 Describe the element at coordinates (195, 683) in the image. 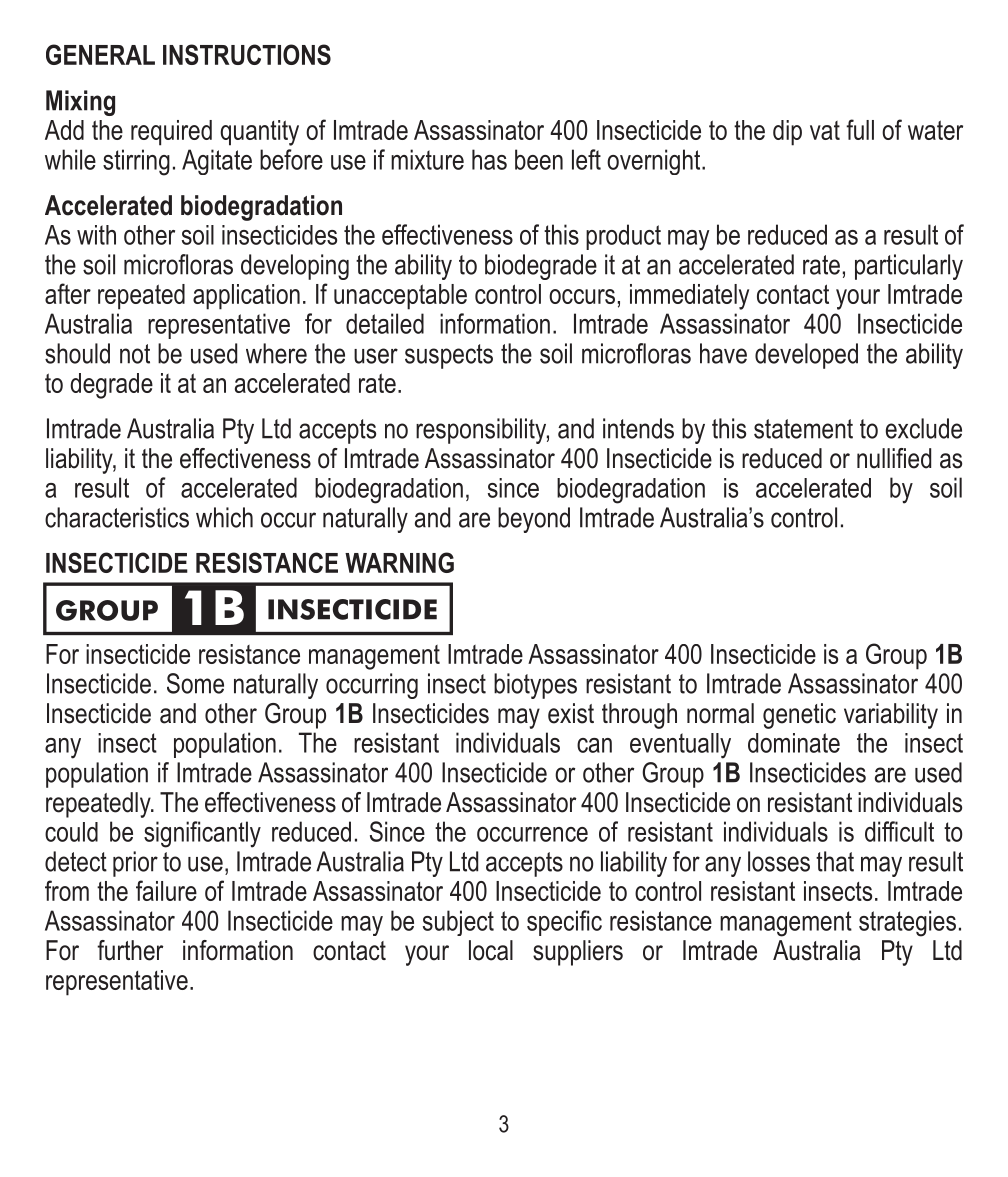

I see `Some` at that location.
